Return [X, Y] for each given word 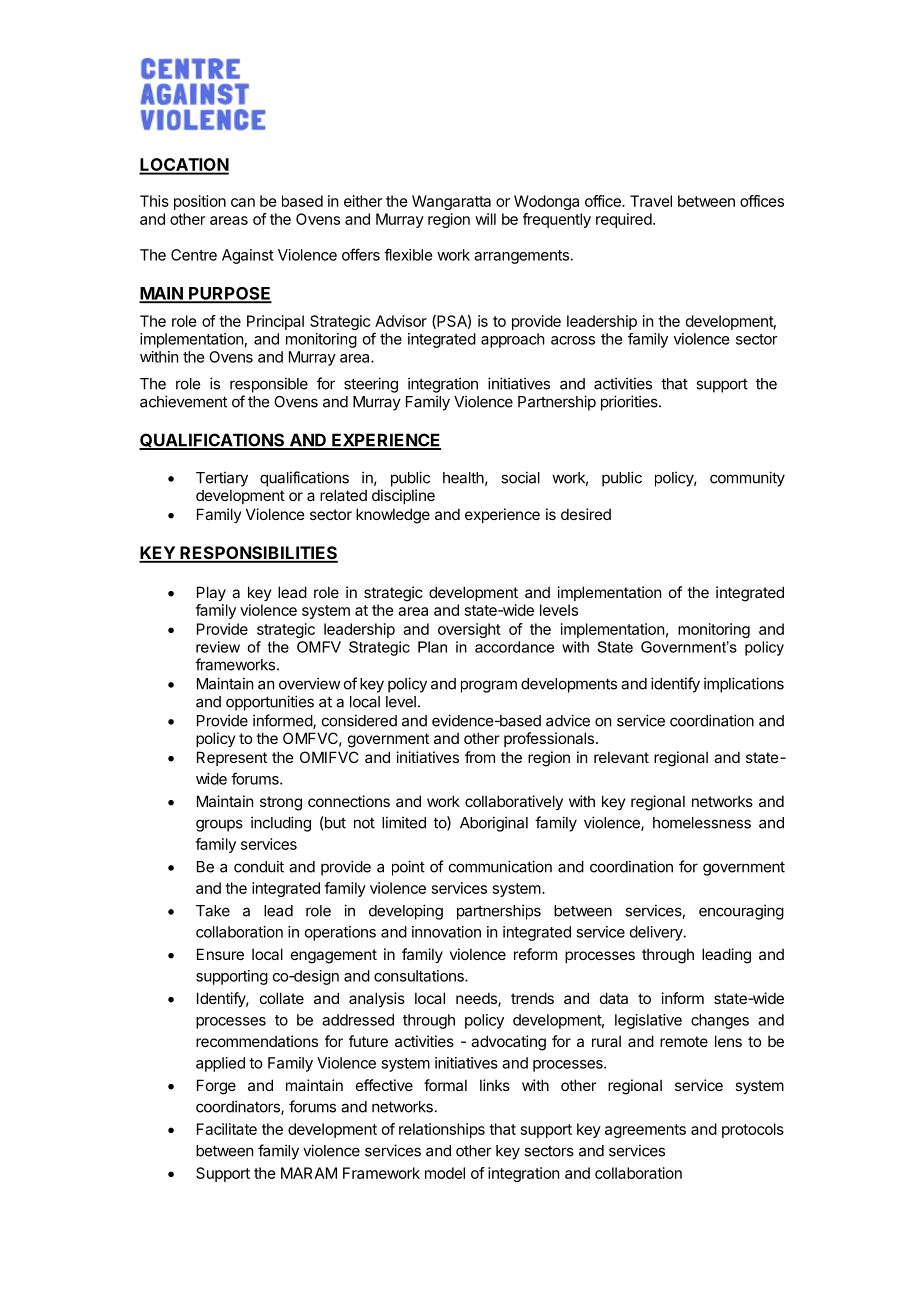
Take [213, 911]
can [243, 202]
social [520, 477]
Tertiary [222, 479]
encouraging [741, 912]
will [485, 219]
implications [744, 685]
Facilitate [227, 1129]
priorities [630, 403]
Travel [651, 201]
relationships [442, 1130]
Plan [432, 647]
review [218, 647]
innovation [446, 932]
